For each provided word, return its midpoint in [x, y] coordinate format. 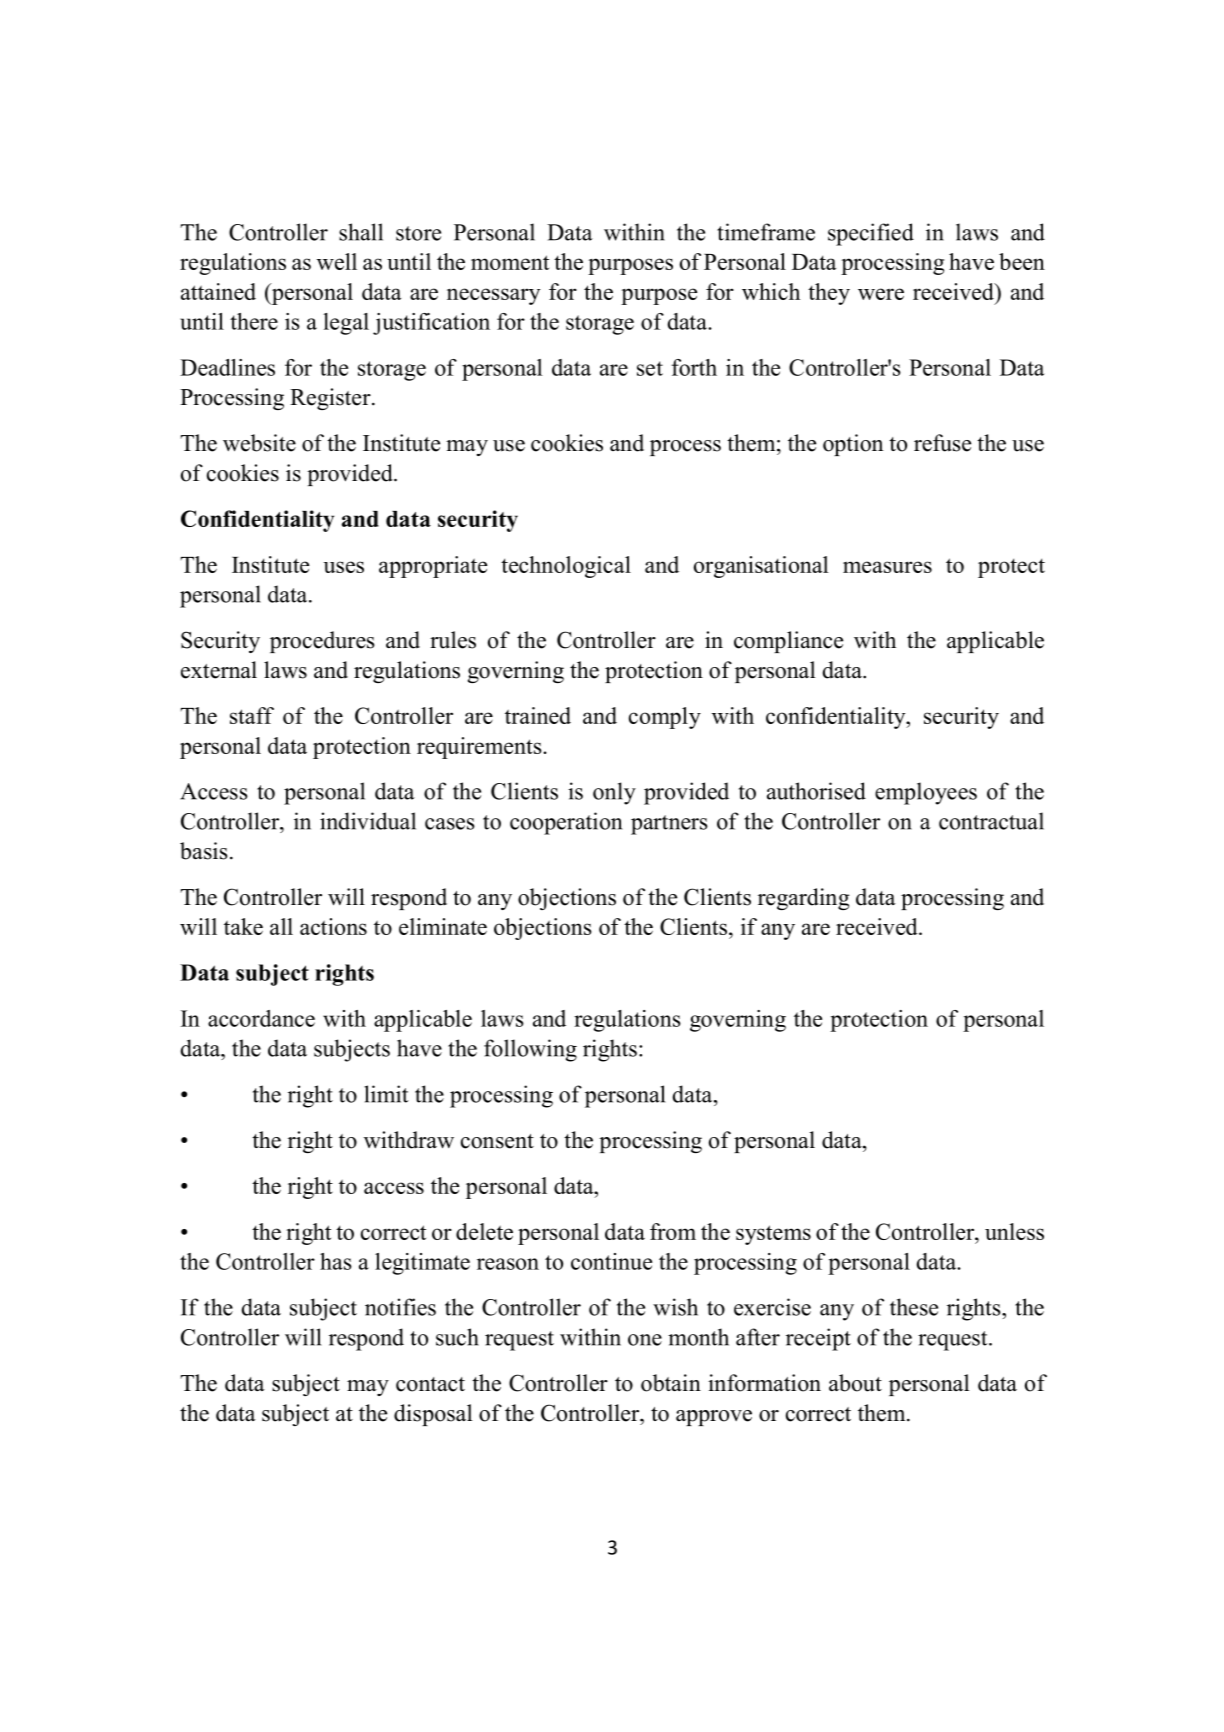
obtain [671, 1383]
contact [430, 1384]
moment [510, 262]
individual [368, 821]
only [614, 793]
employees [926, 793]
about [855, 1383]
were [881, 294]
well [337, 261]
